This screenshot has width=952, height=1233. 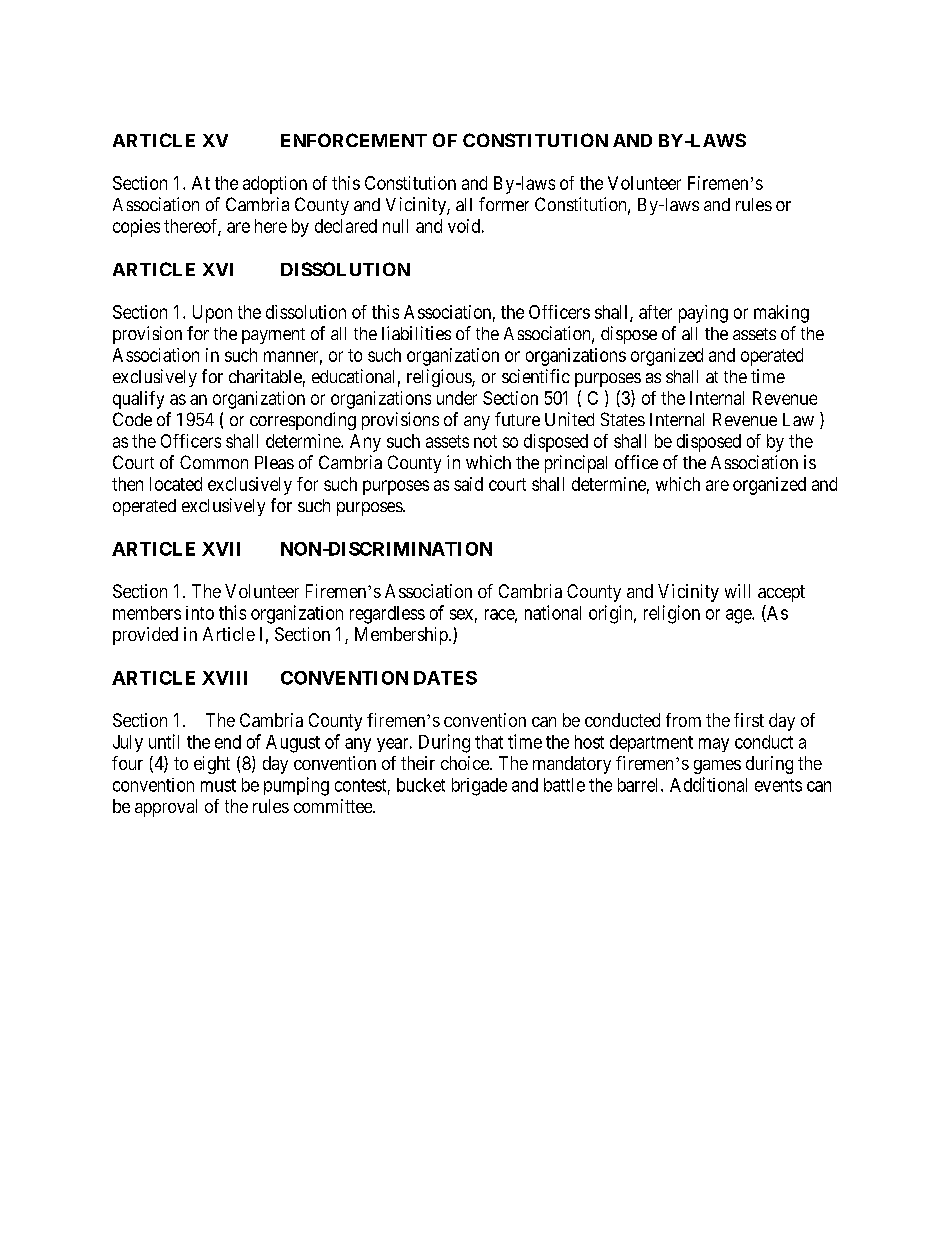 What do you see at coordinates (504, 204) in the screenshot?
I see `former` at bounding box center [504, 204].
